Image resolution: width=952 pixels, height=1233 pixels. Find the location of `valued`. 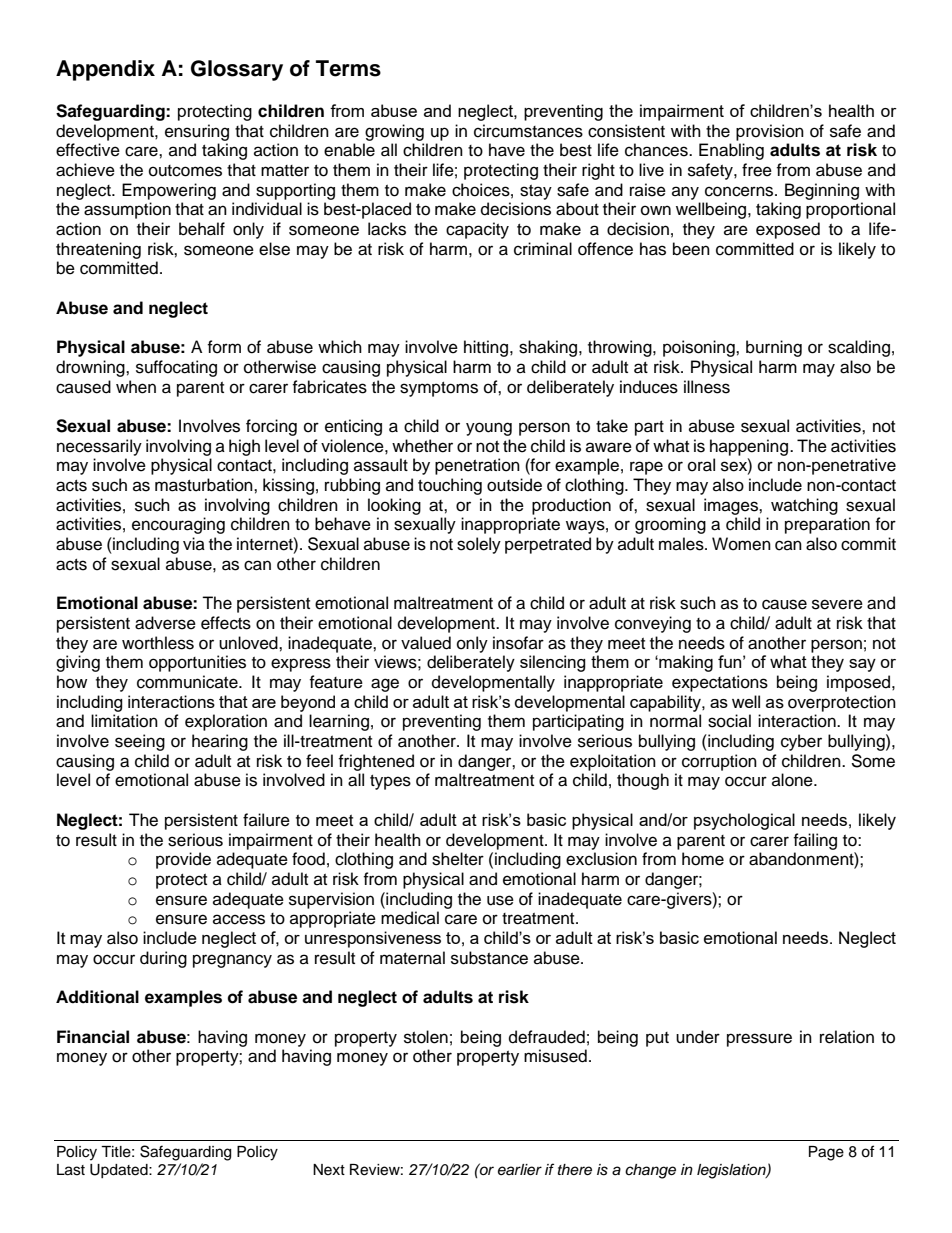

valued is located at coordinates (426, 643).
